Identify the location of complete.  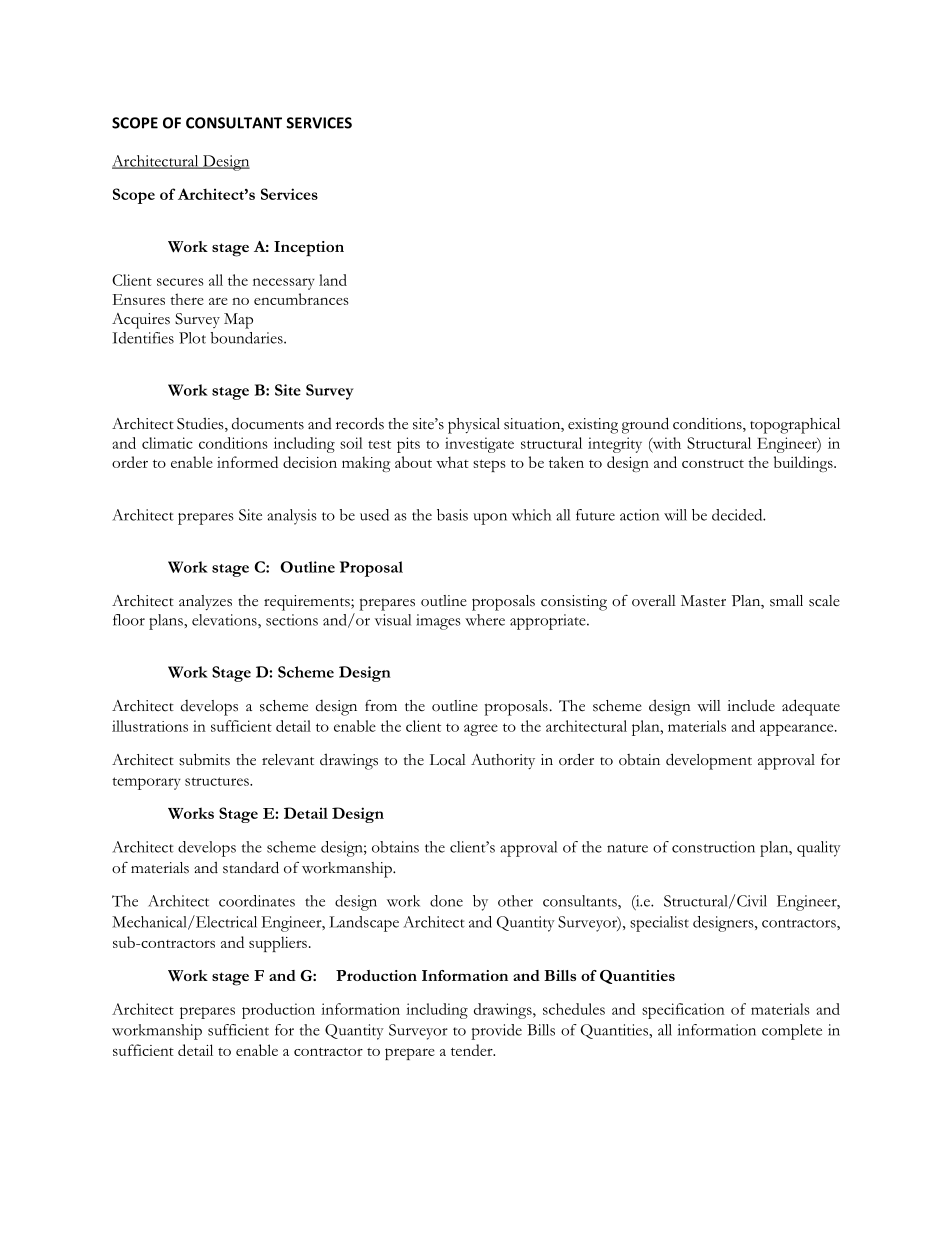
(792, 1032).
